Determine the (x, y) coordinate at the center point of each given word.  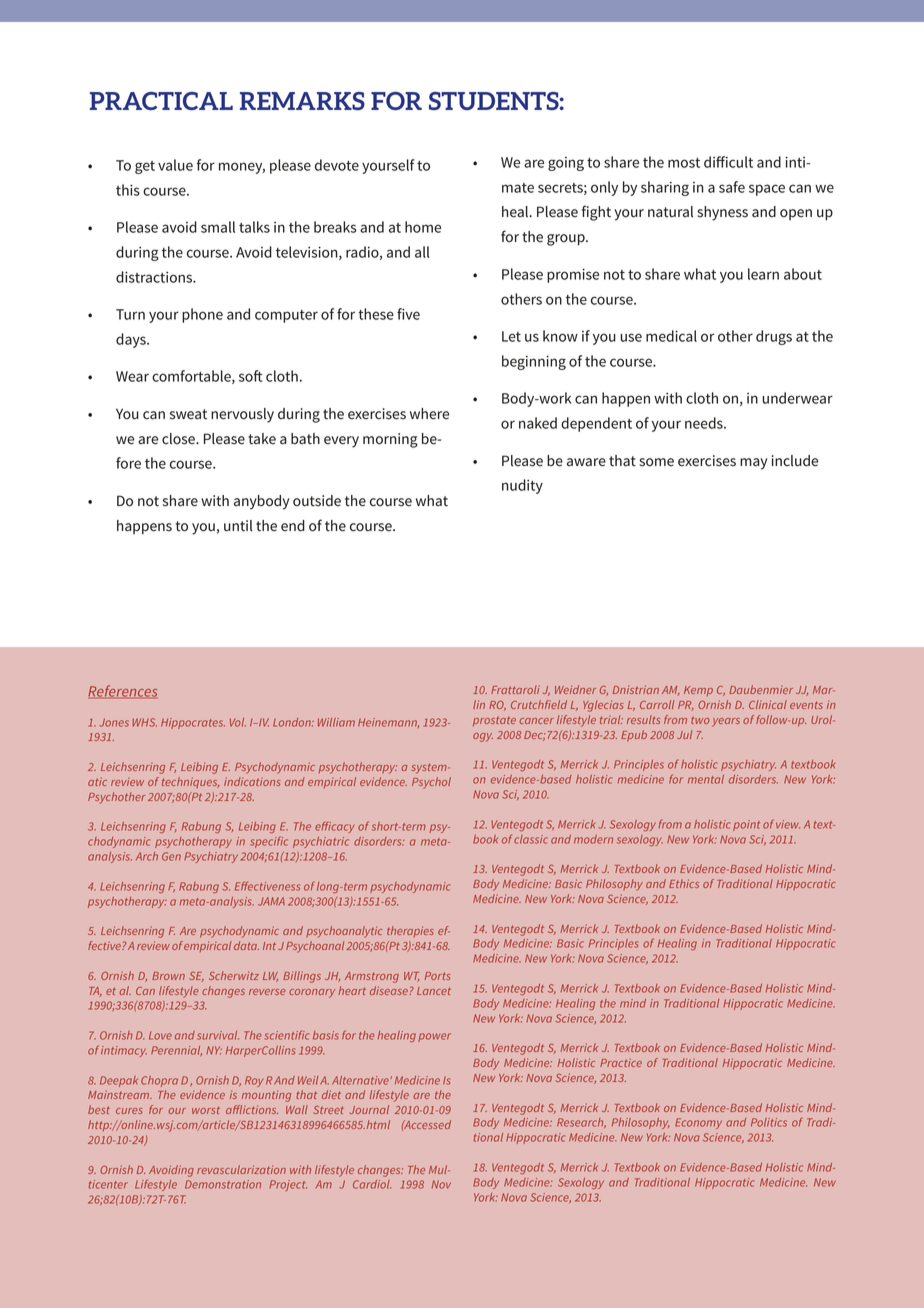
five (408, 314)
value (175, 165)
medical (671, 336)
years (726, 722)
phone (202, 315)
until (238, 526)
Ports (438, 976)
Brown (168, 976)
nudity (522, 486)
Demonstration (223, 1184)
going (566, 164)
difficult (728, 162)
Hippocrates (193, 723)
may (753, 464)
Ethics (684, 883)
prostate (494, 721)
